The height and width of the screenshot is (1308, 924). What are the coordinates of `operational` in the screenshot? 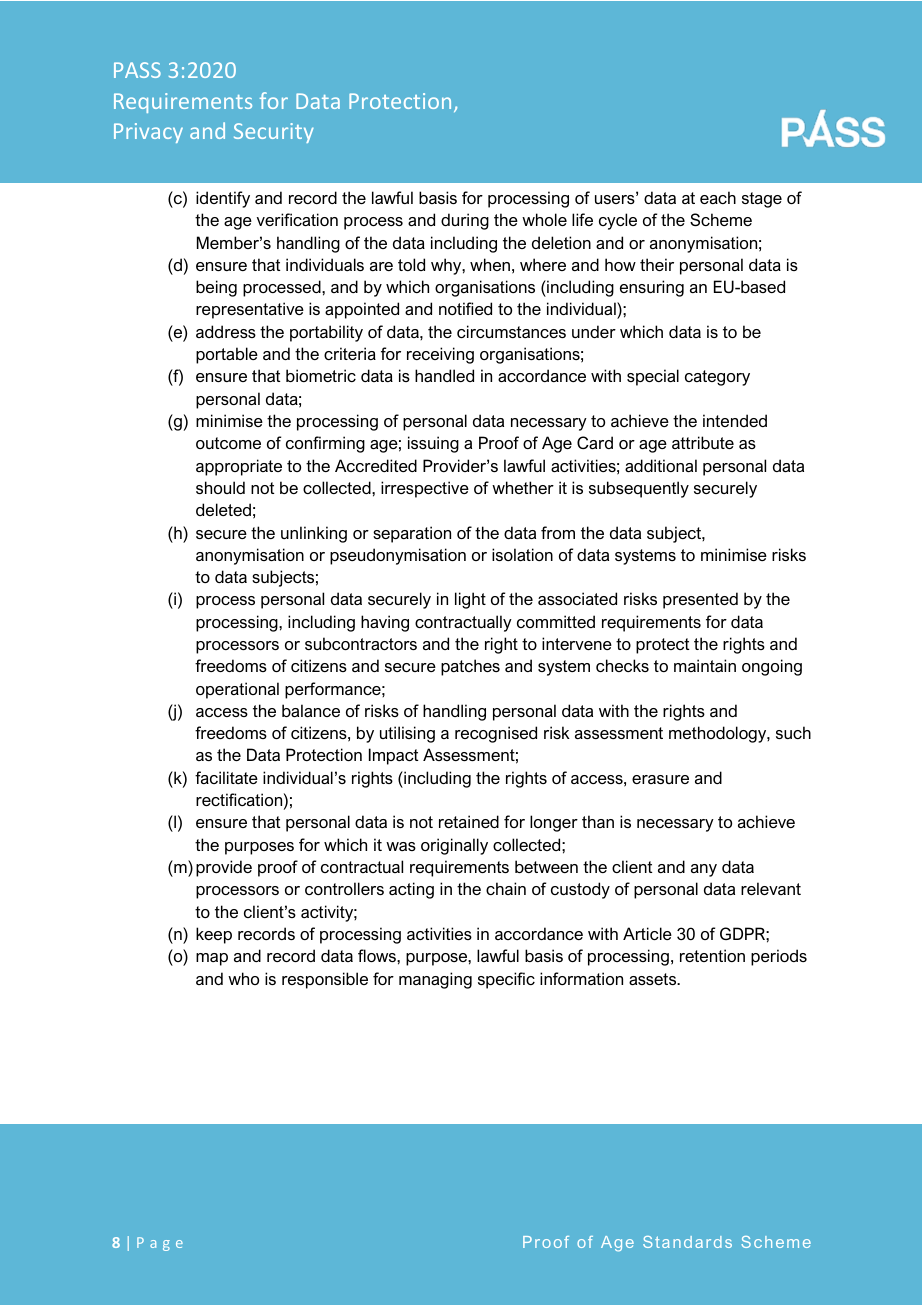 It's located at (237, 690).
